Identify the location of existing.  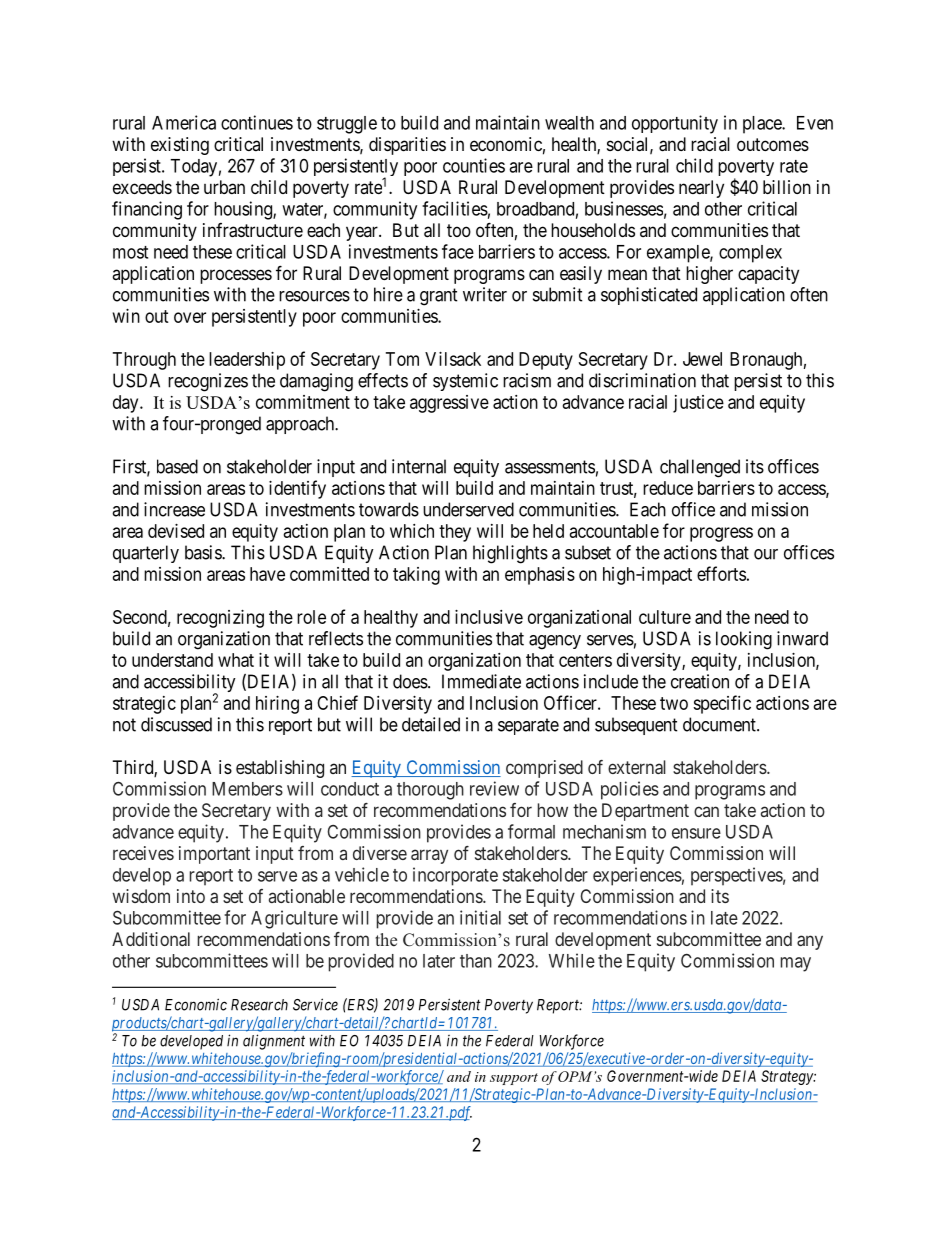
(180, 146).
